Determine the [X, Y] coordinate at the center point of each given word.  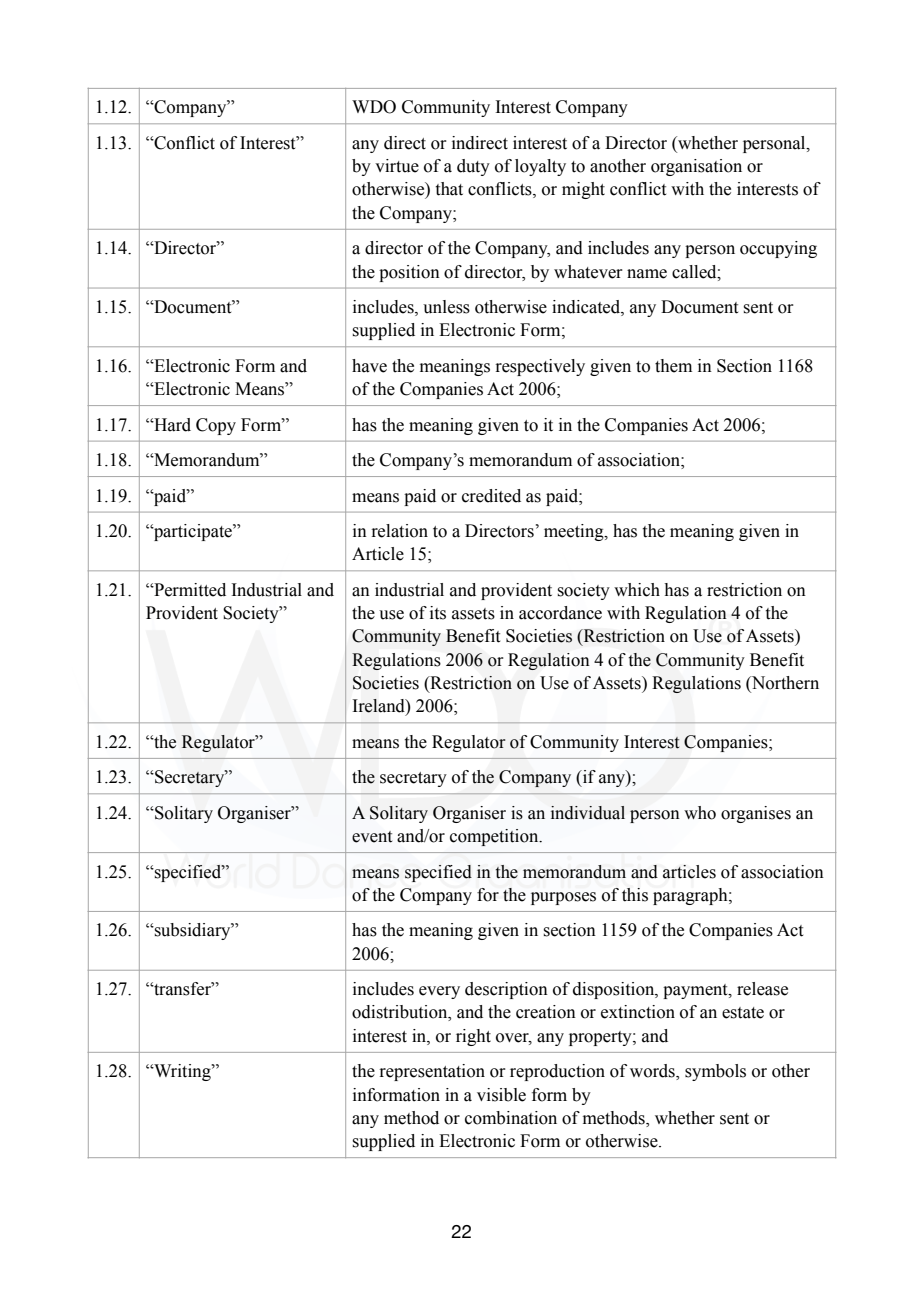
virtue [397, 166]
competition [495, 837]
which [637, 590]
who [700, 813]
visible [501, 1095]
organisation [696, 167]
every [439, 992]
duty [473, 167]
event [372, 837]
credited [491, 496]
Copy [216, 426]
